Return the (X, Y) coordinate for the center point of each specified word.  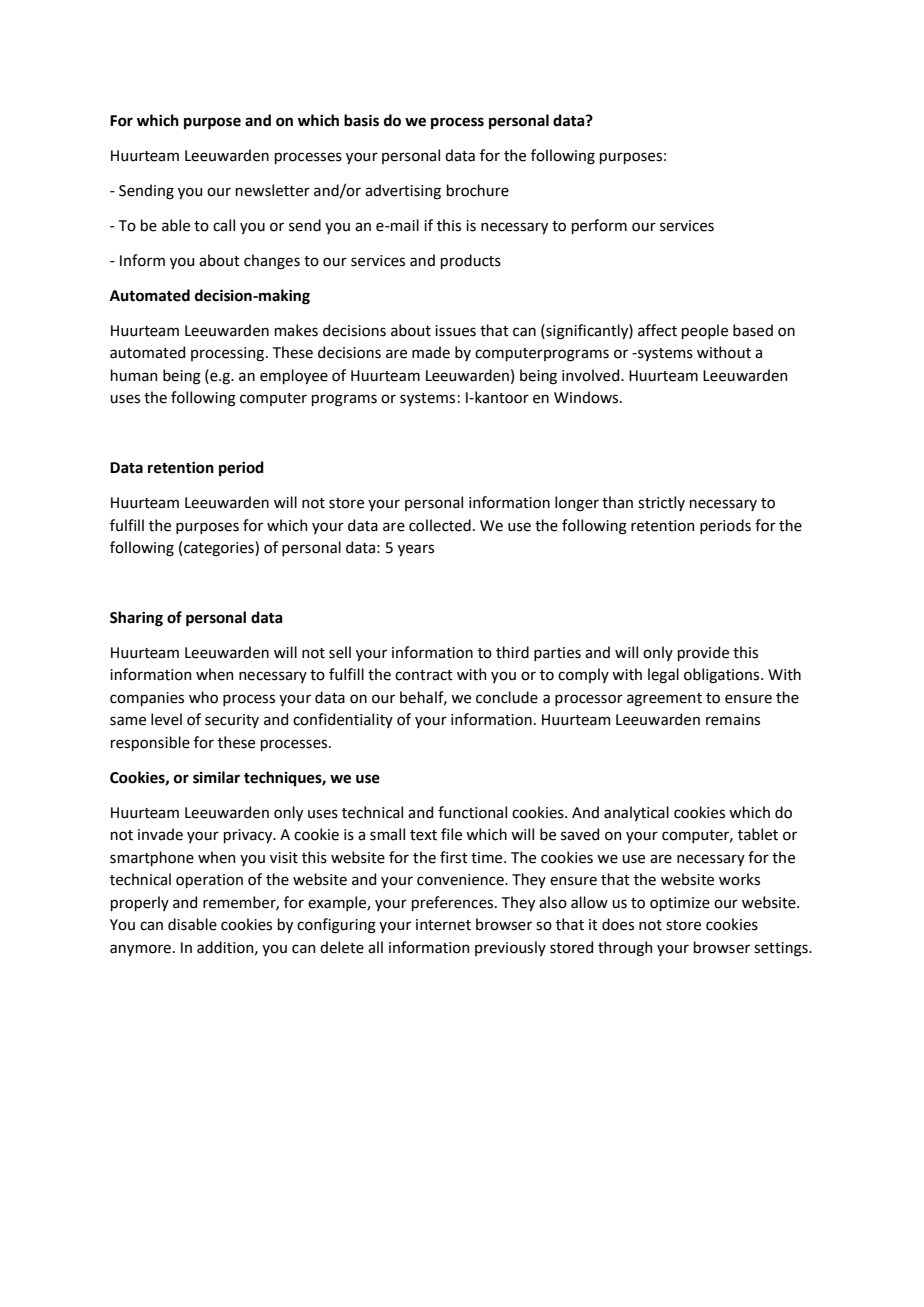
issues (455, 331)
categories (220, 549)
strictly (661, 503)
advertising (403, 192)
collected (440, 525)
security (232, 721)
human (134, 375)
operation (209, 881)
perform (599, 226)
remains (733, 720)
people (705, 331)
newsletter (273, 190)
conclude (507, 697)
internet (443, 925)
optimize (680, 904)
